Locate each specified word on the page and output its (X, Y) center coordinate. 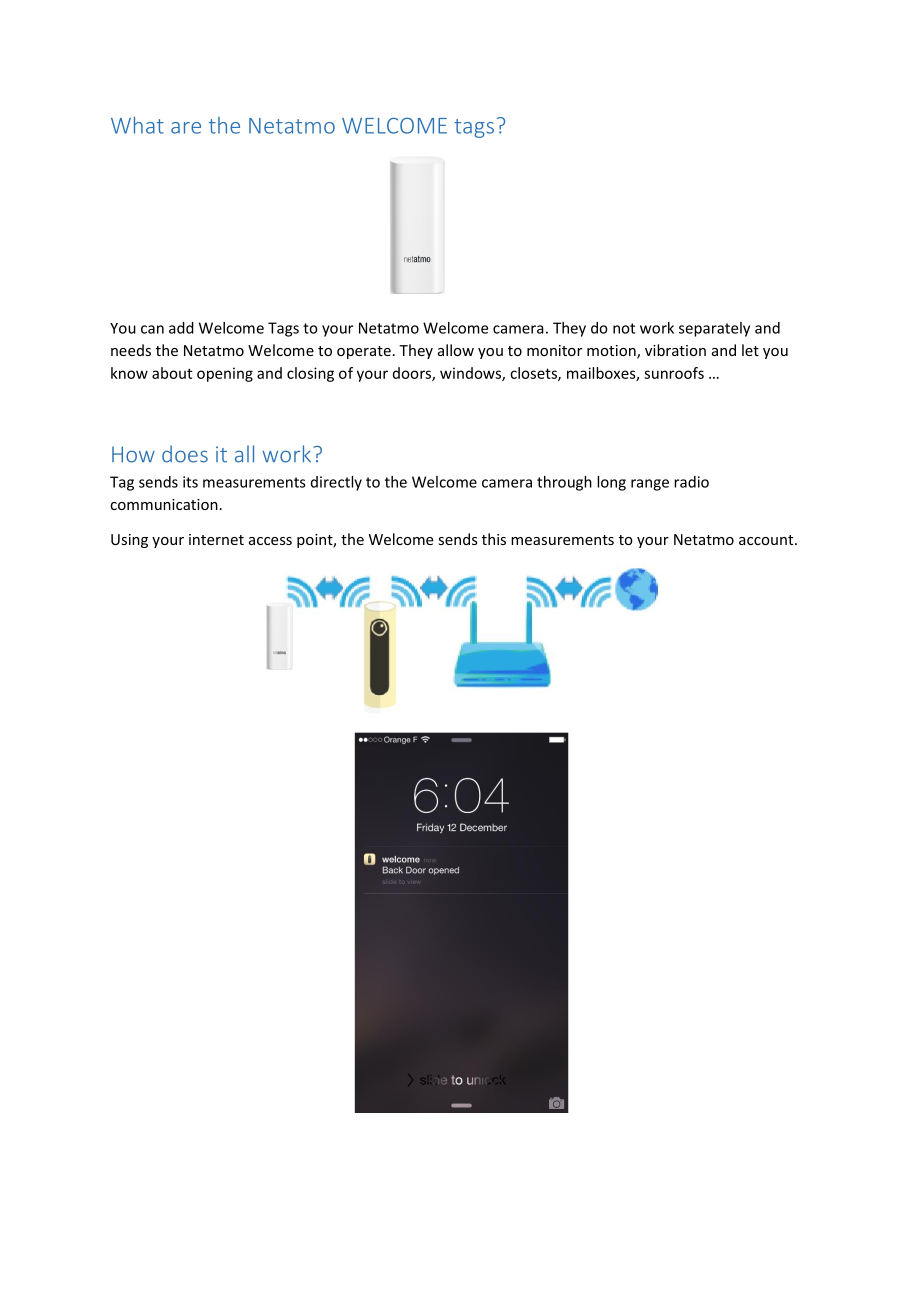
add (181, 328)
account (767, 540)
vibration (675, 350)
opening (225, 374)
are (186, 128)
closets (534, 374)
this (494, 539)
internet (216, 539)
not (624, 328)
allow (456, 350)
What (137, 125)
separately (714, 329)
